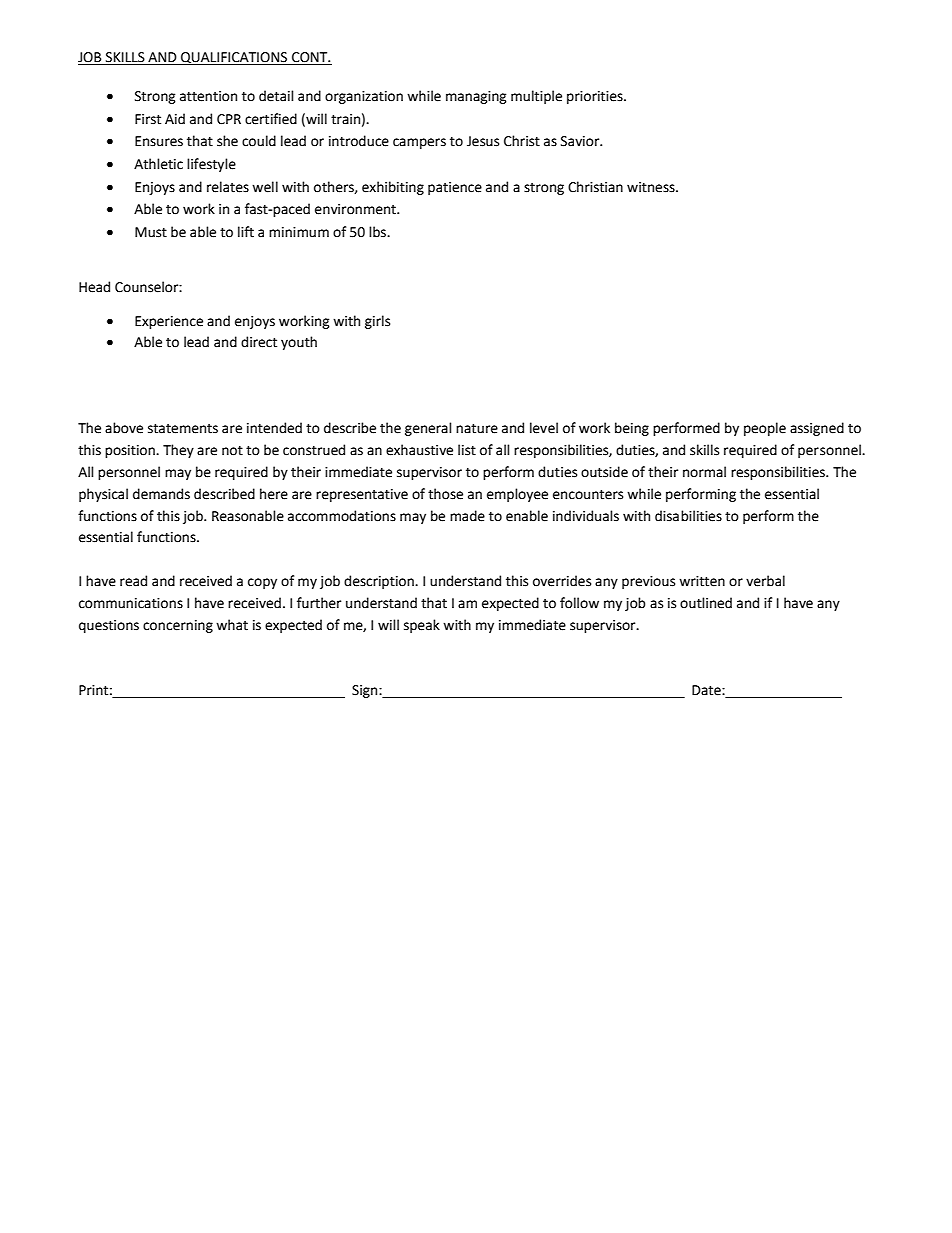 This screenshot has height=1233, width=952. What do you see at coordinates (632, 429) in the screenshot?
I see `being` at bounding box center [632, 429].
